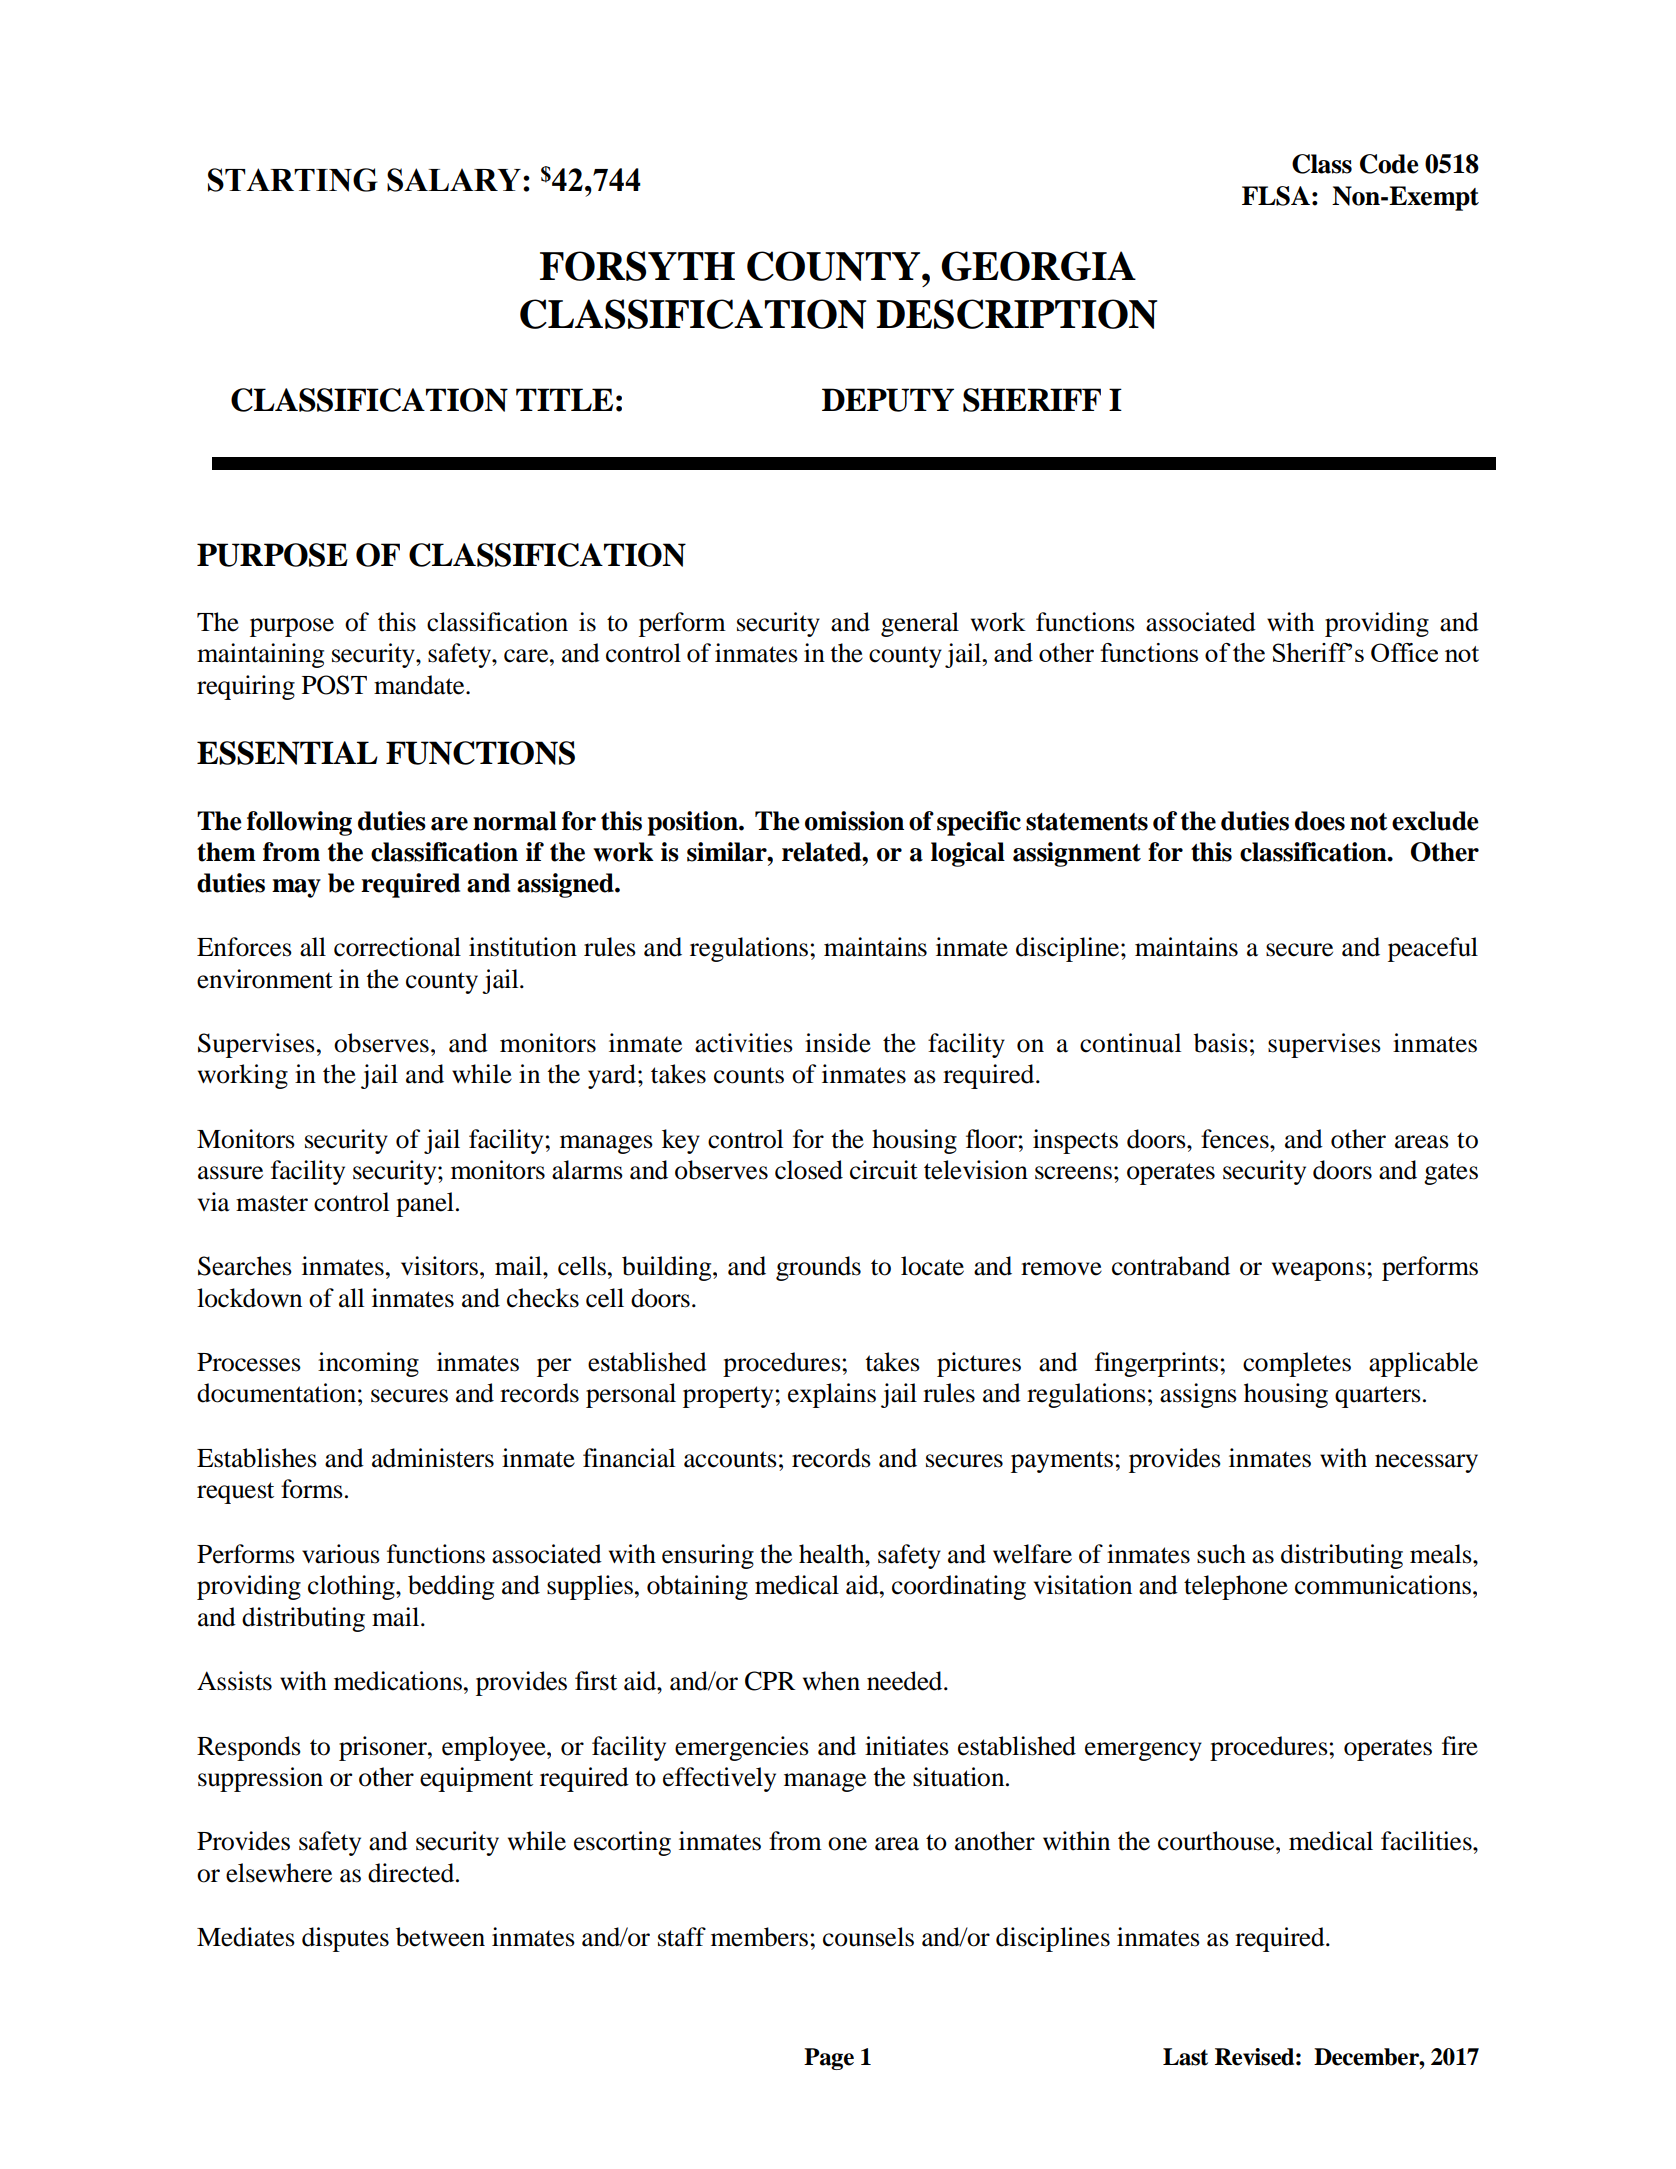 The height and width of the document is (2169, 1676). I want to click on coordinating, so click(959, 1587).
